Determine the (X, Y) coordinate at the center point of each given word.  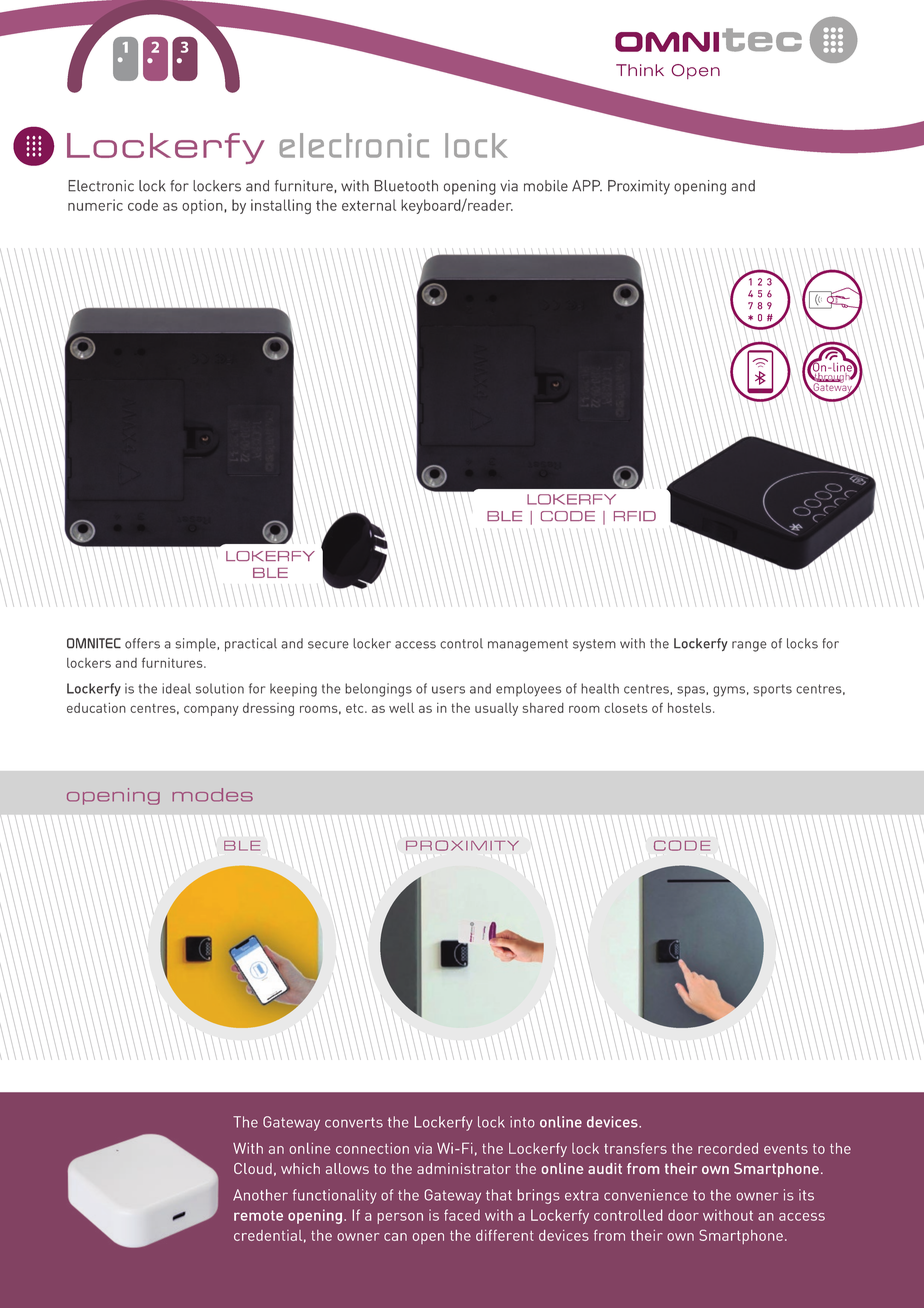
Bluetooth (406, 186)
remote (258, 1215)
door (683, 1215)
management (528, 645)
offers (142, 643)
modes (212, 795)
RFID (635, 516)
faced (462, 1215)
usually (496, 709)
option (203, 206)
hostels (691, 708)
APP (587, 185)
